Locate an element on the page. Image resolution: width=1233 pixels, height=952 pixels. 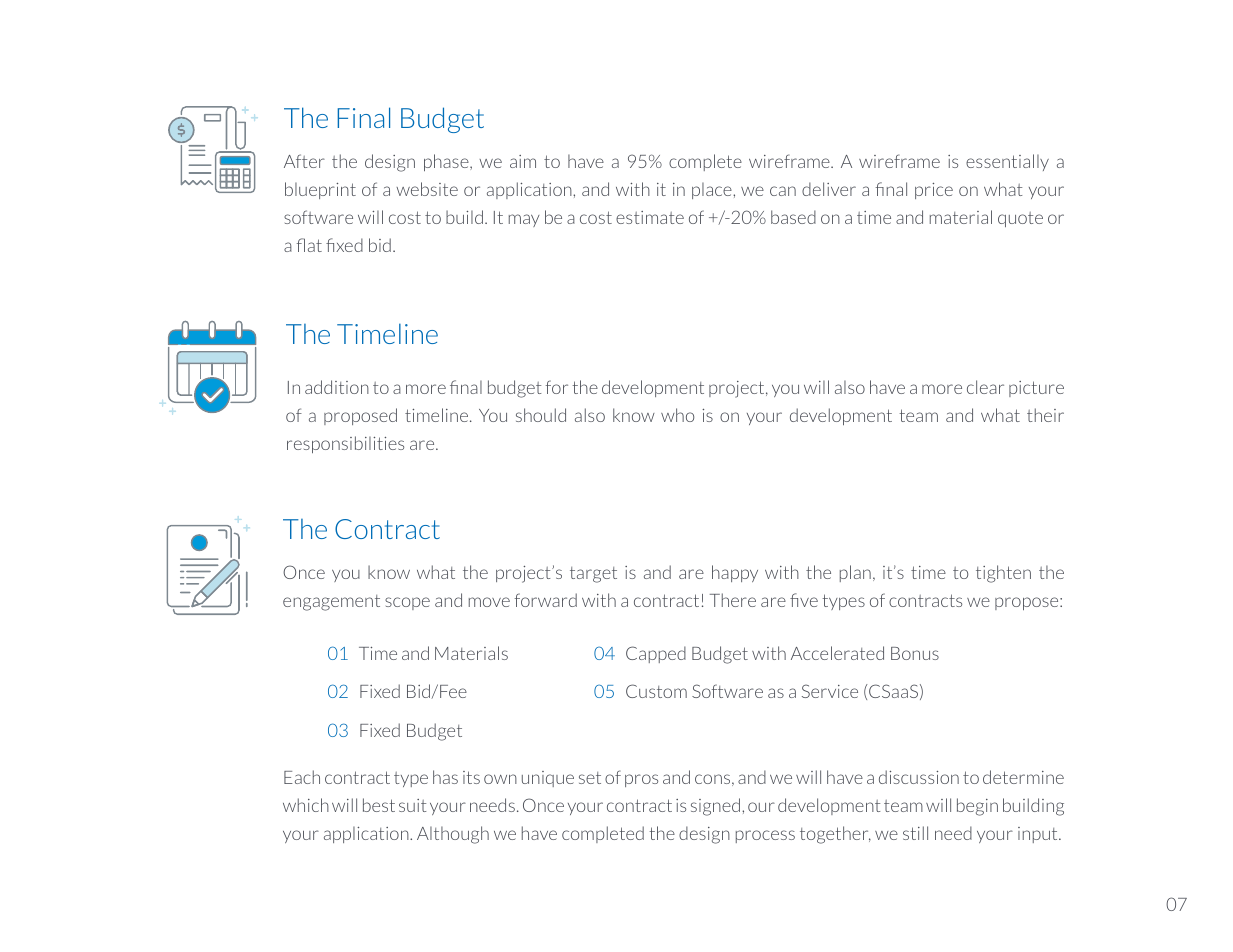
place is located at coordinates (713, 191).
